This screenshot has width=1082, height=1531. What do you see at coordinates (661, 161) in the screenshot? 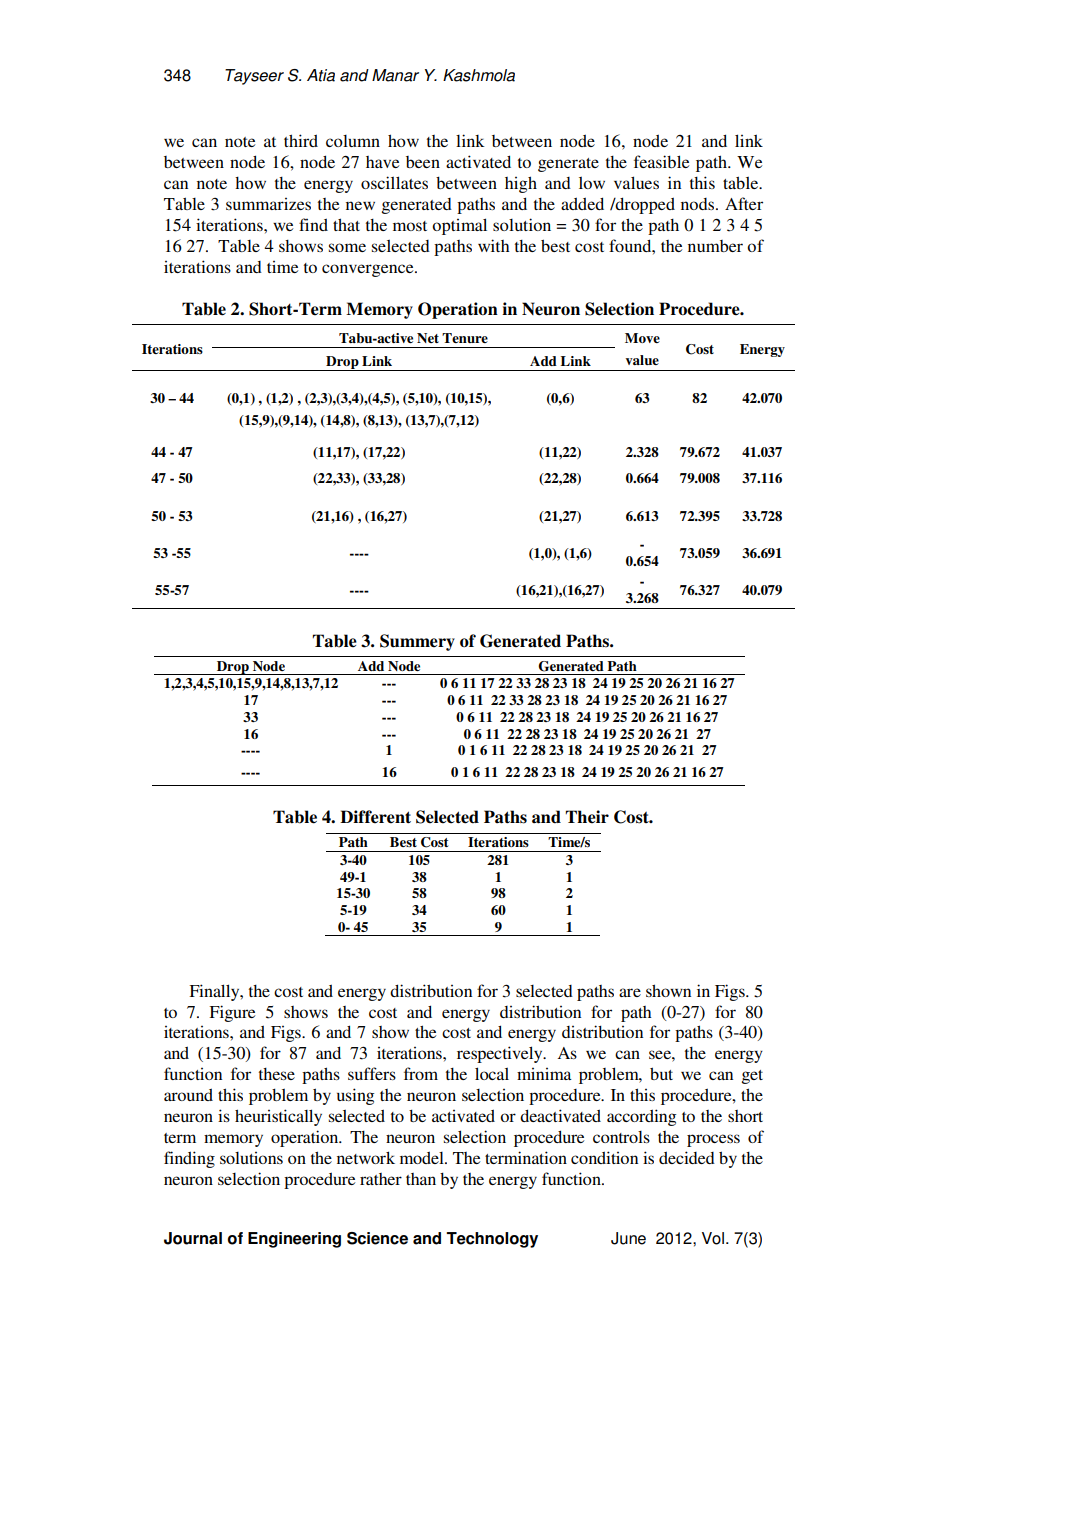
I see `feasible` at bounding box center [661, 161].
